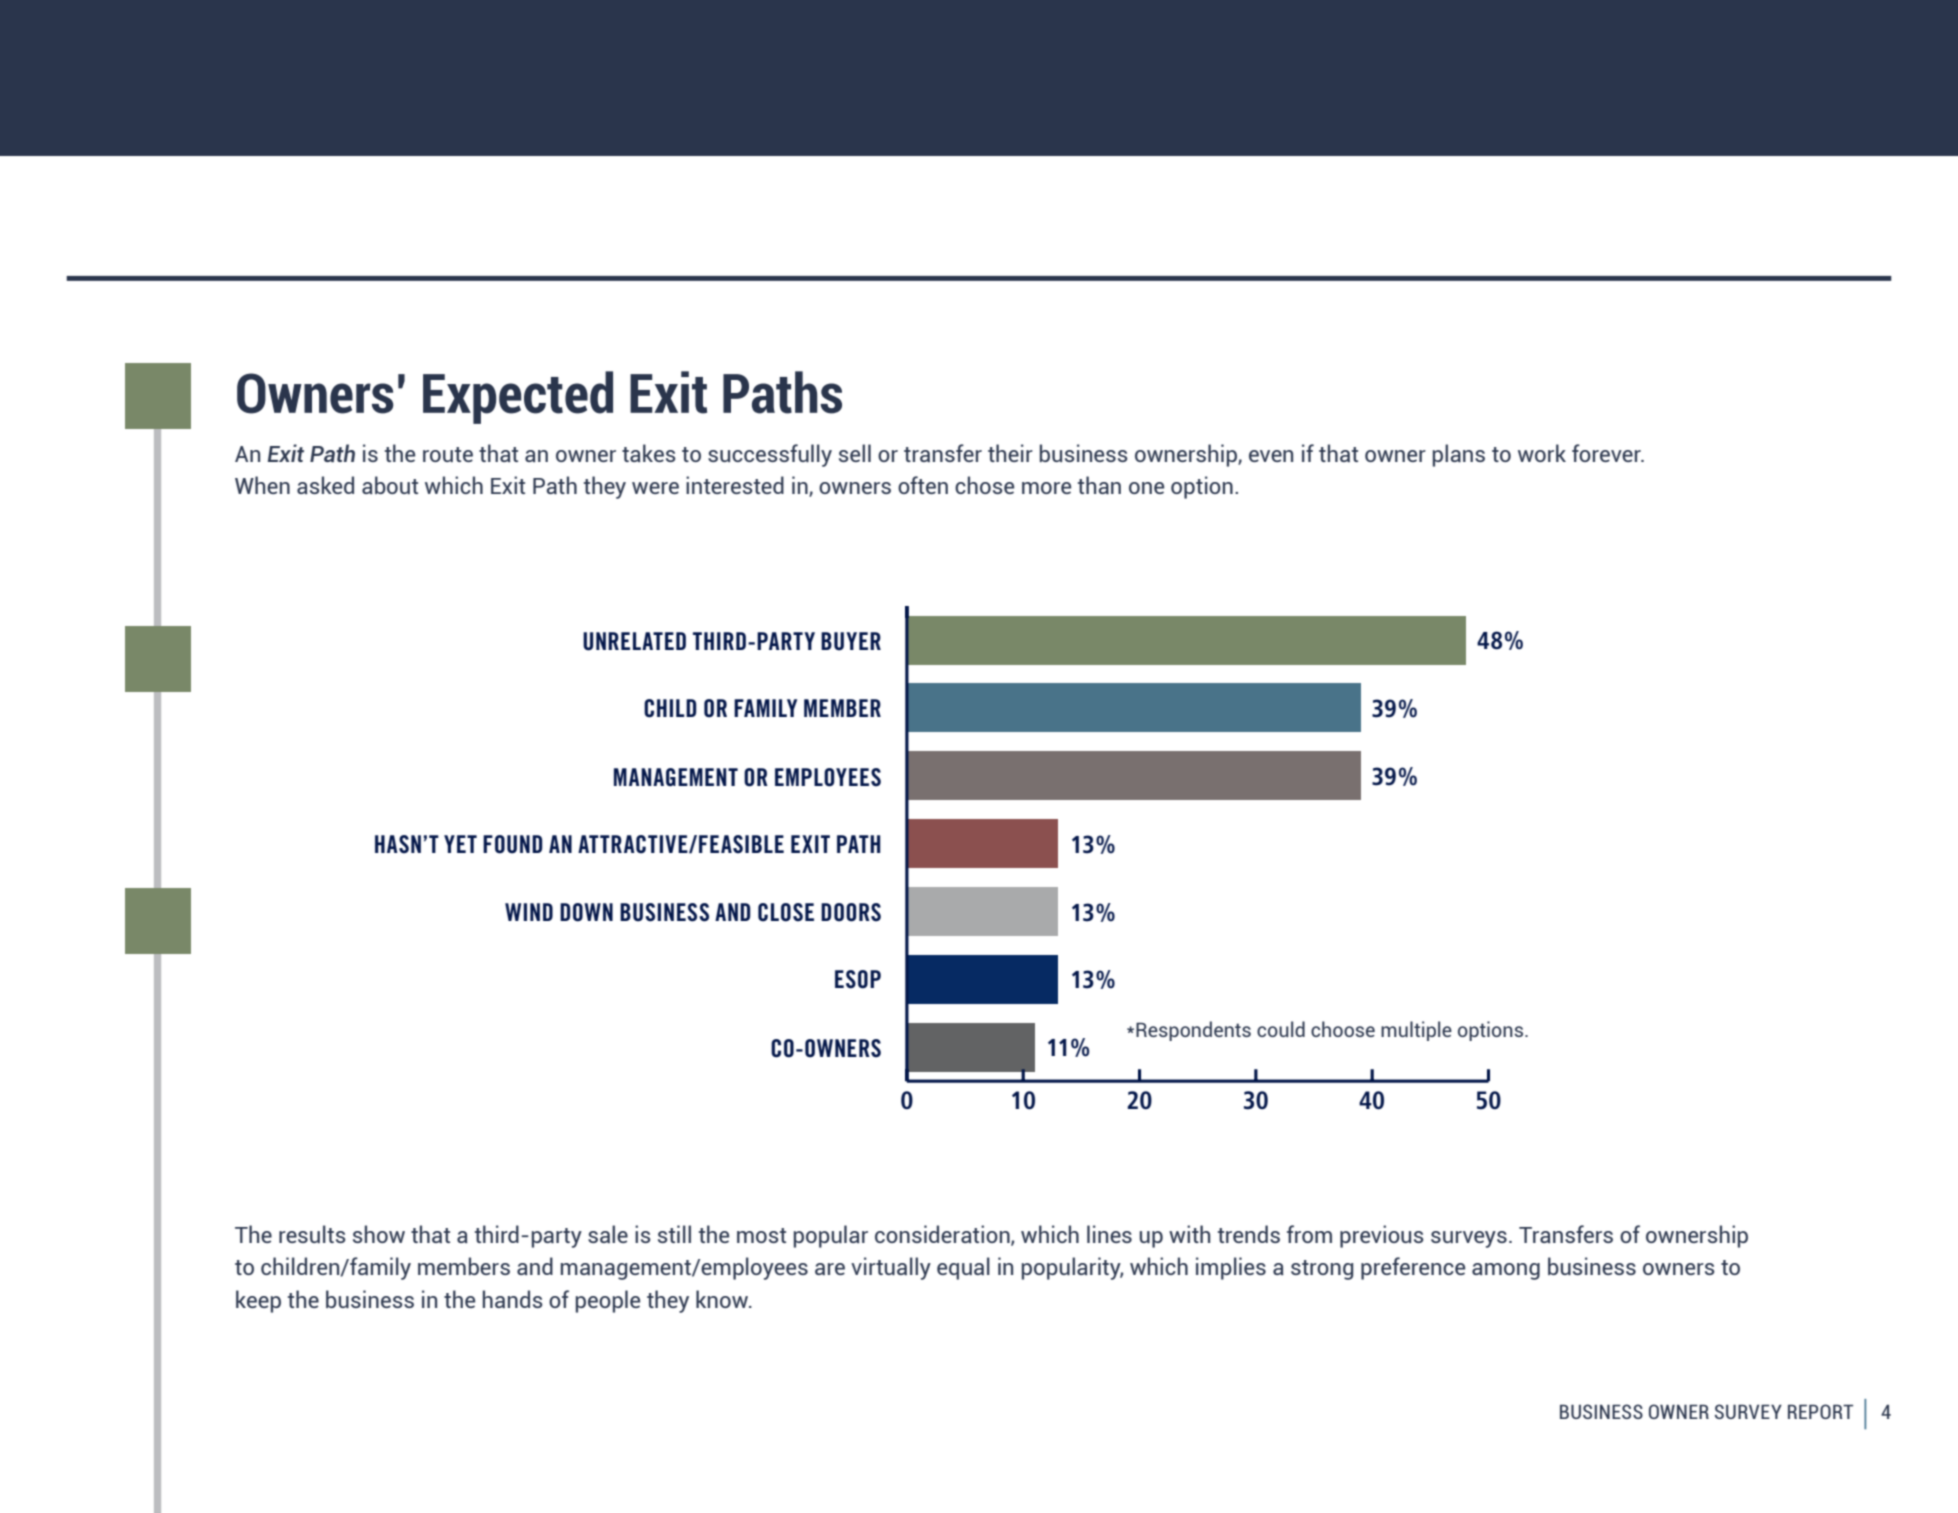  I want to click on hands, so click(513, 1299).
